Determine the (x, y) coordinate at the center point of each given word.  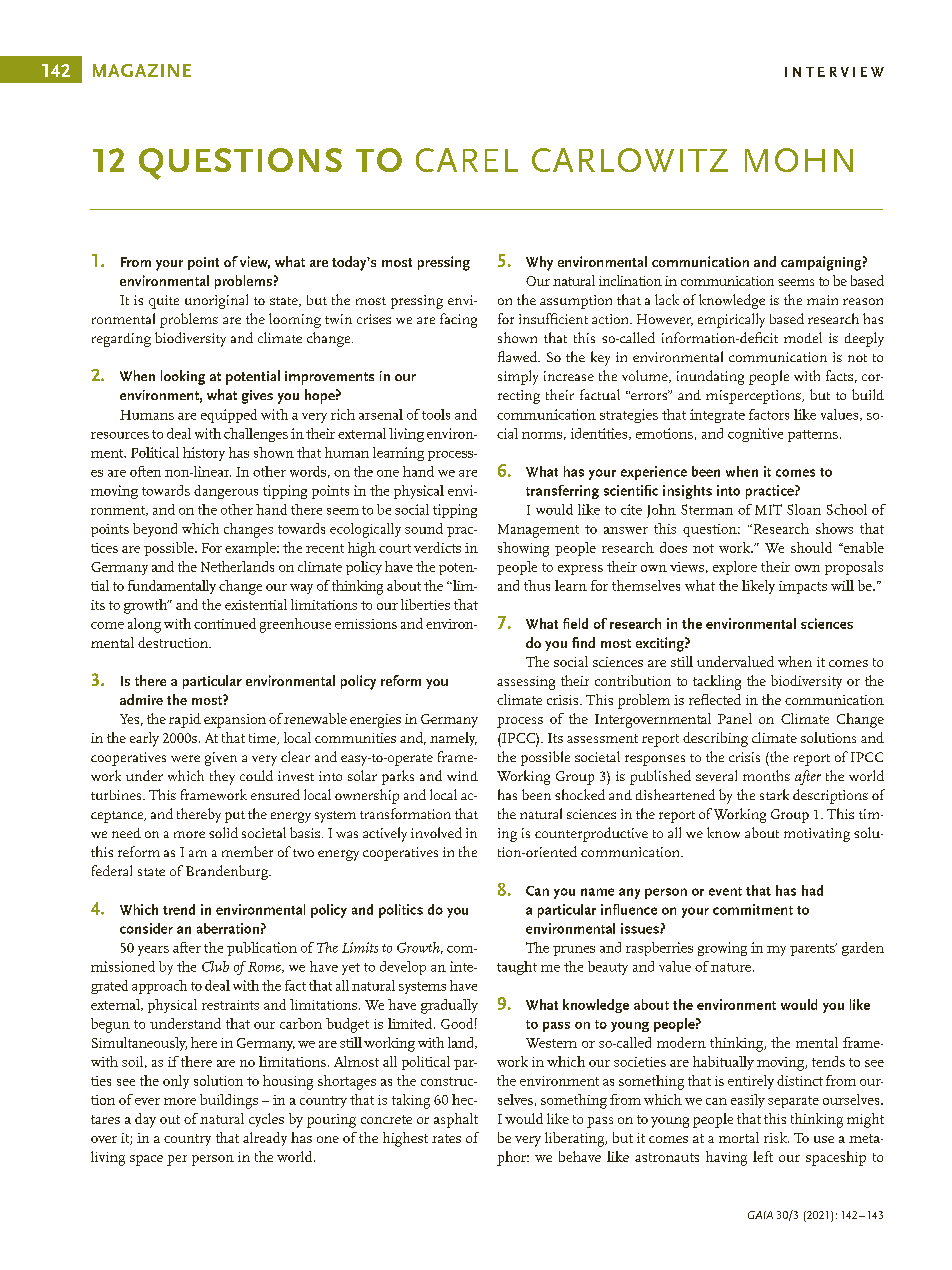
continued (225, 623)
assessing (526, 683)
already (265, 1139)
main (822, 300)
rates (446, 1138)
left (763, 1156)
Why (539, 263)
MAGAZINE (142, 70)
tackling (717, 682)
